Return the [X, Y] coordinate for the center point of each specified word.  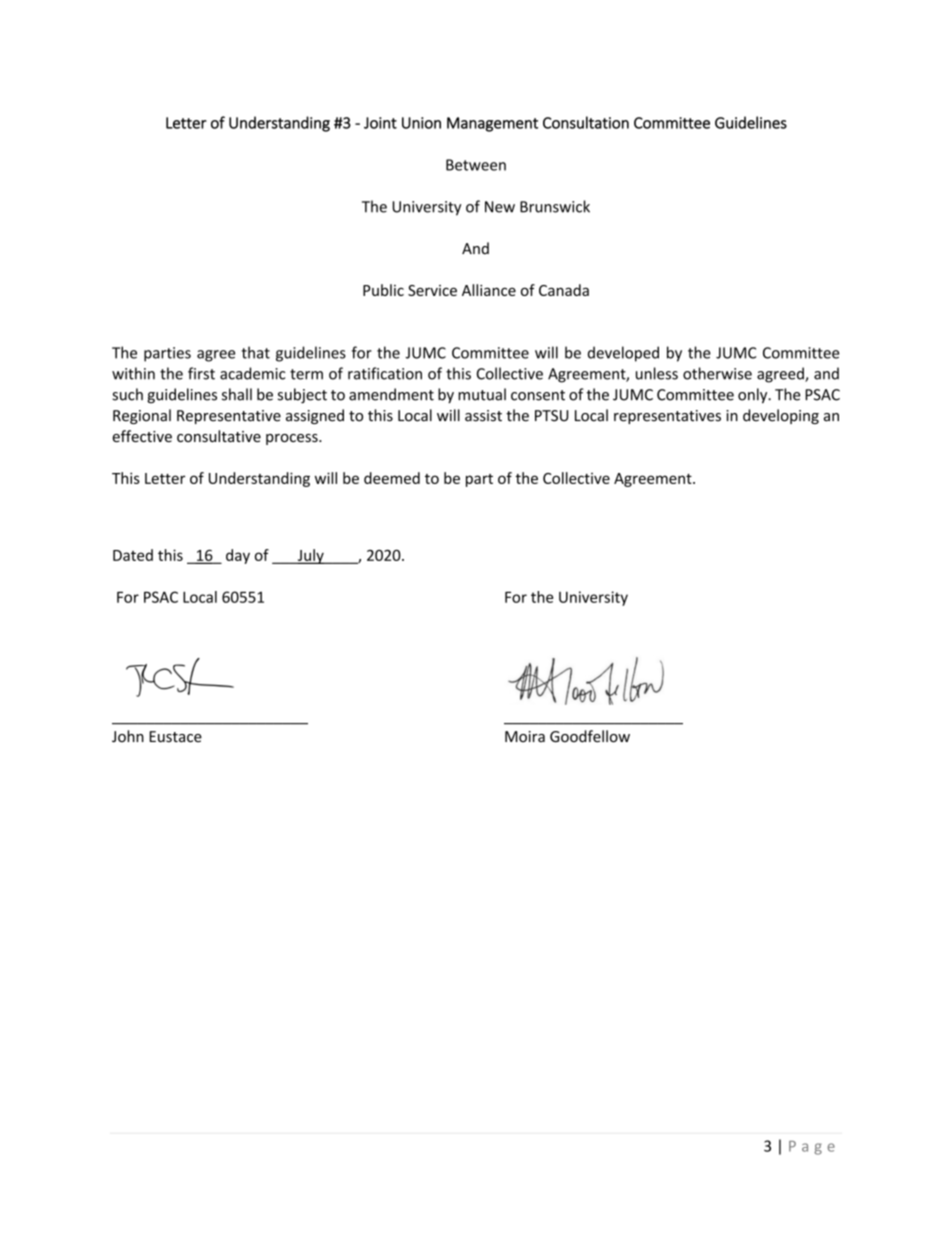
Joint [380, 123]
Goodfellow [590, 736]
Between [476, 165]
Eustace [175, 737]
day [238, 556]
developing [781, 416]
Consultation [586, 122]
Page [812, 1148]
